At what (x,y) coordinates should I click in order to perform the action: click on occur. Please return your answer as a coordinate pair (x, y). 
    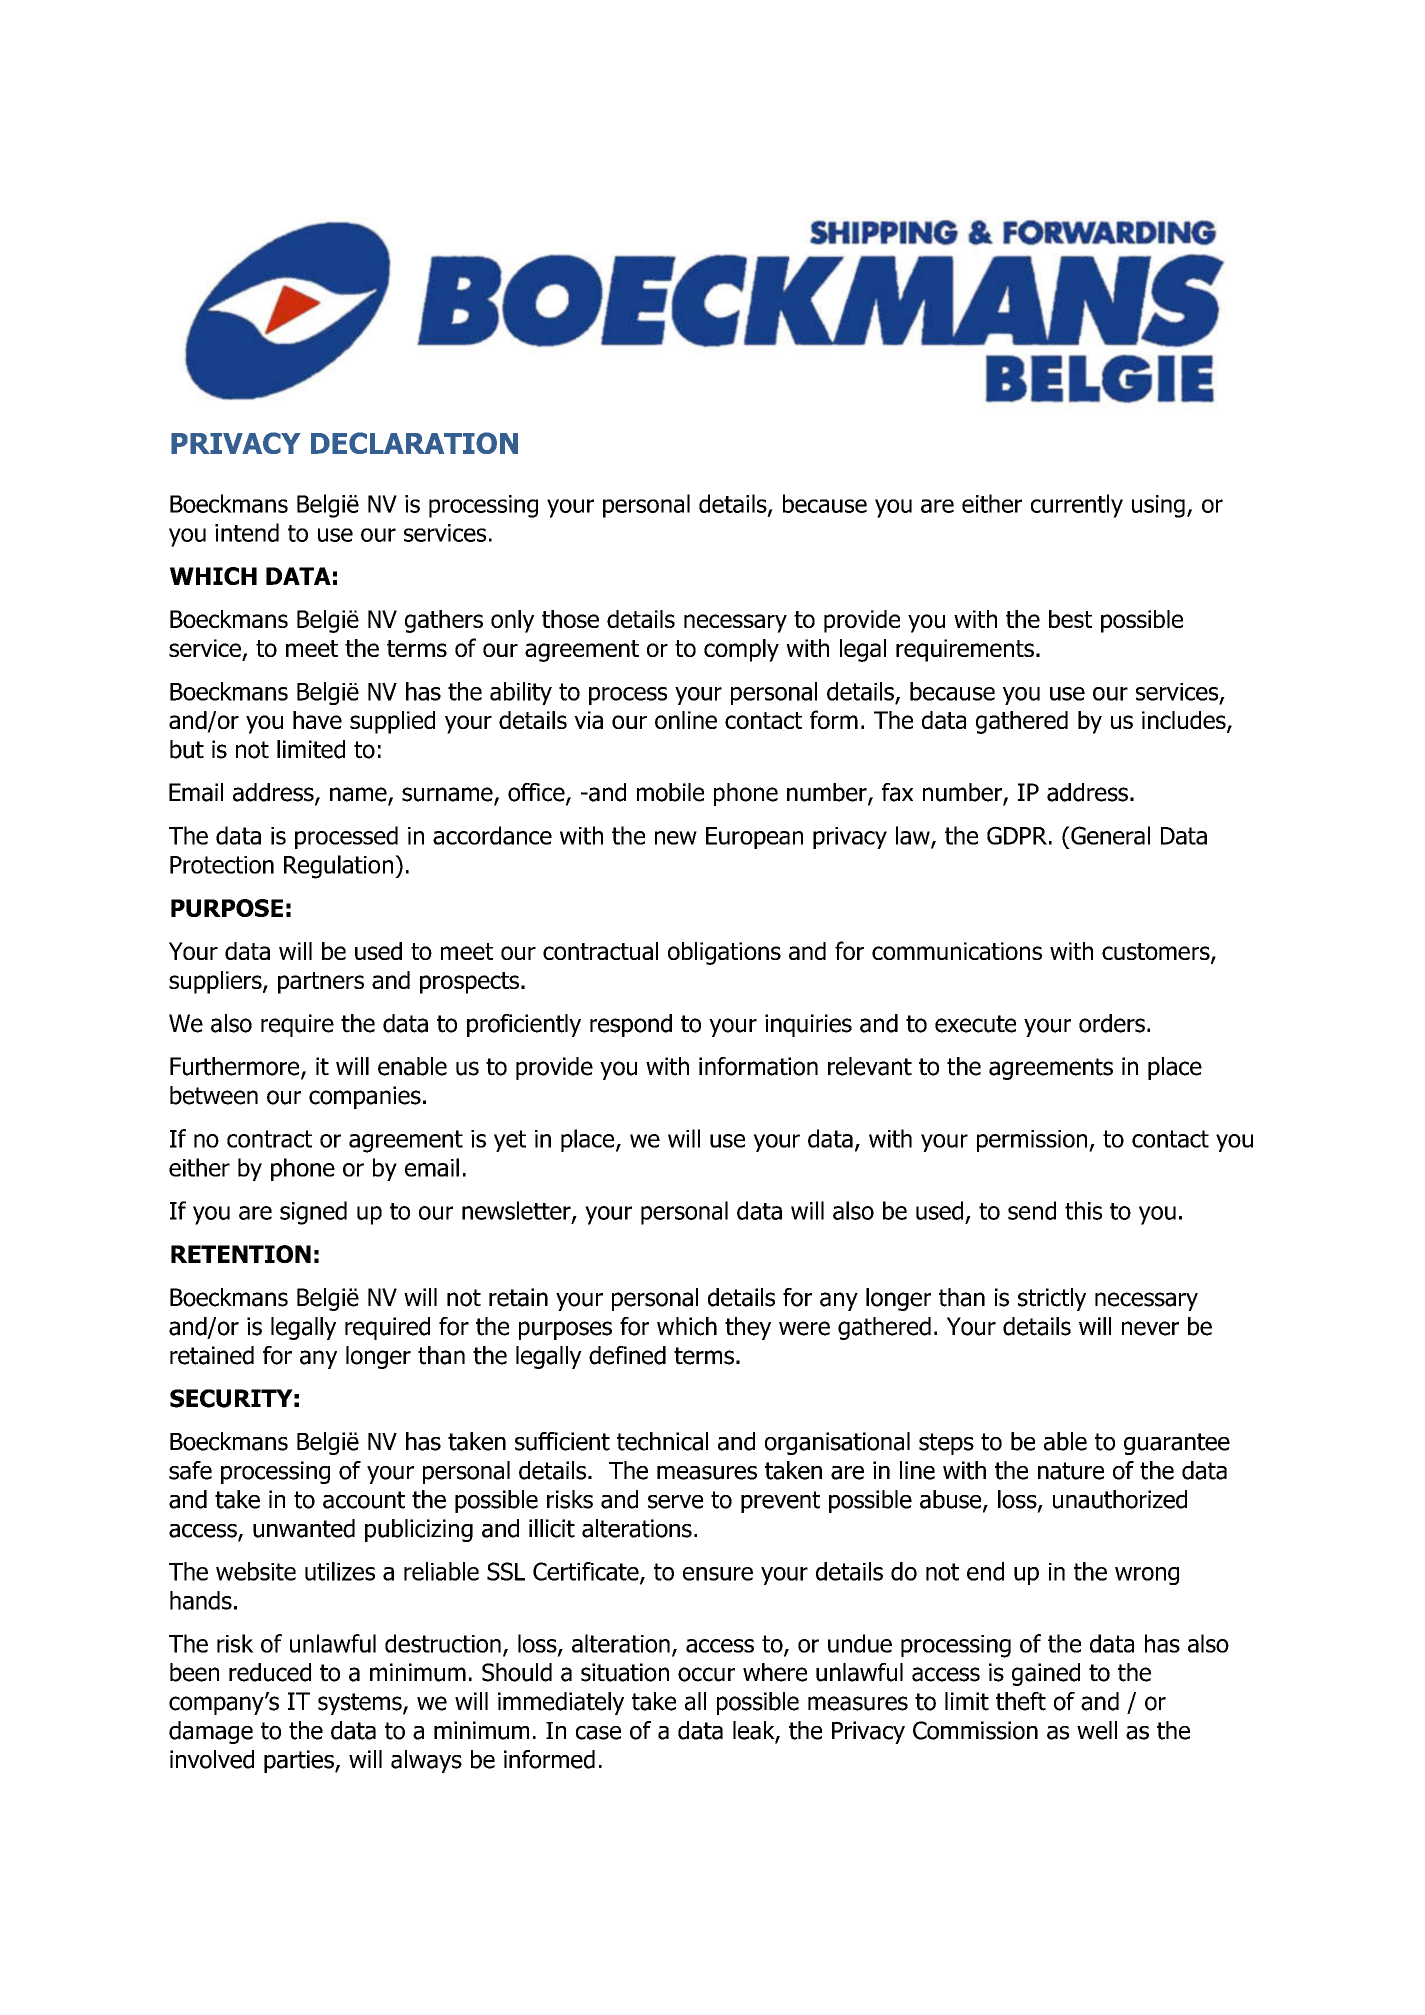
    Looking at the image, I should click on (706, 1674).
